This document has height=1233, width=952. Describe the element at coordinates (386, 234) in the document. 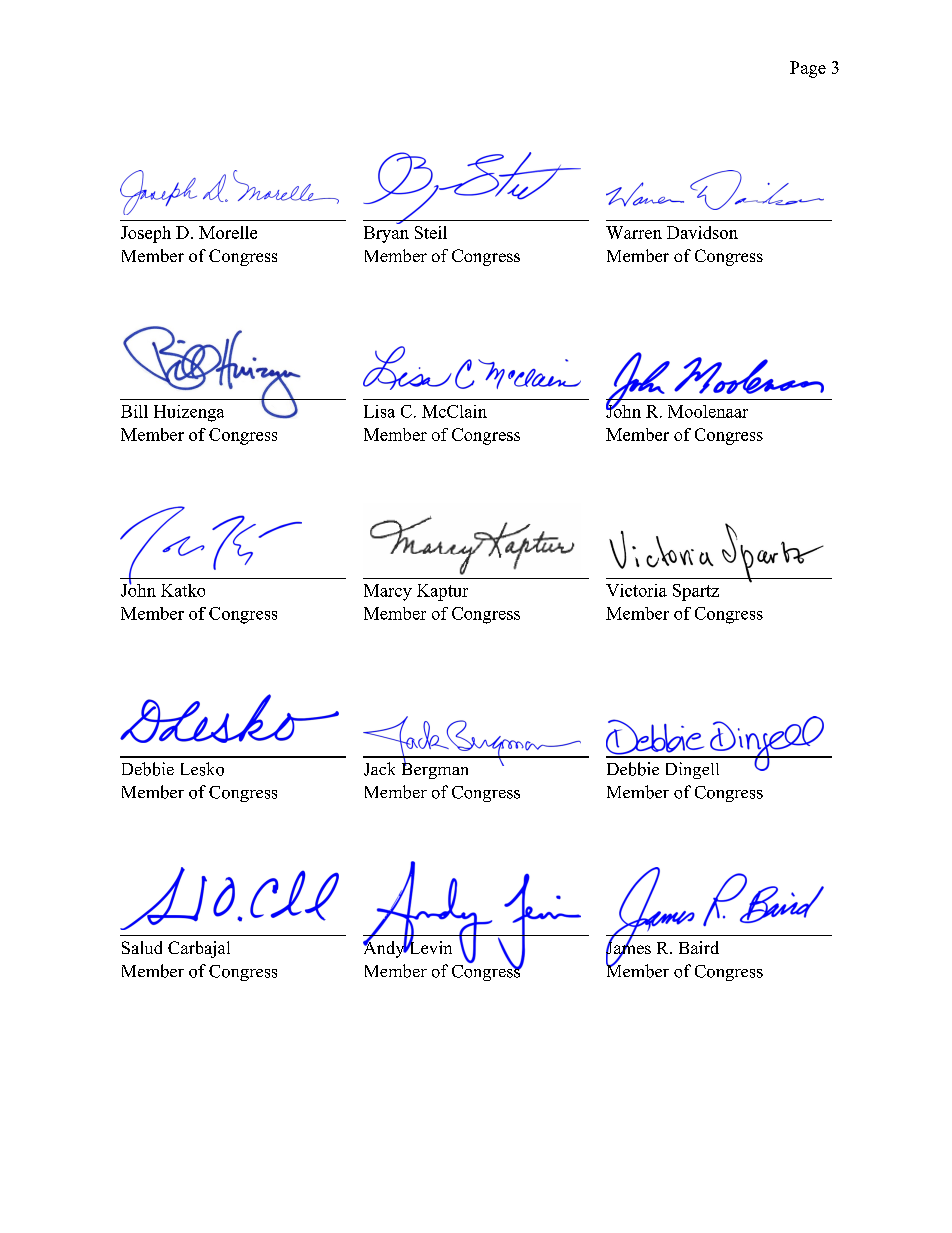

I see `Bryan` at that location.
